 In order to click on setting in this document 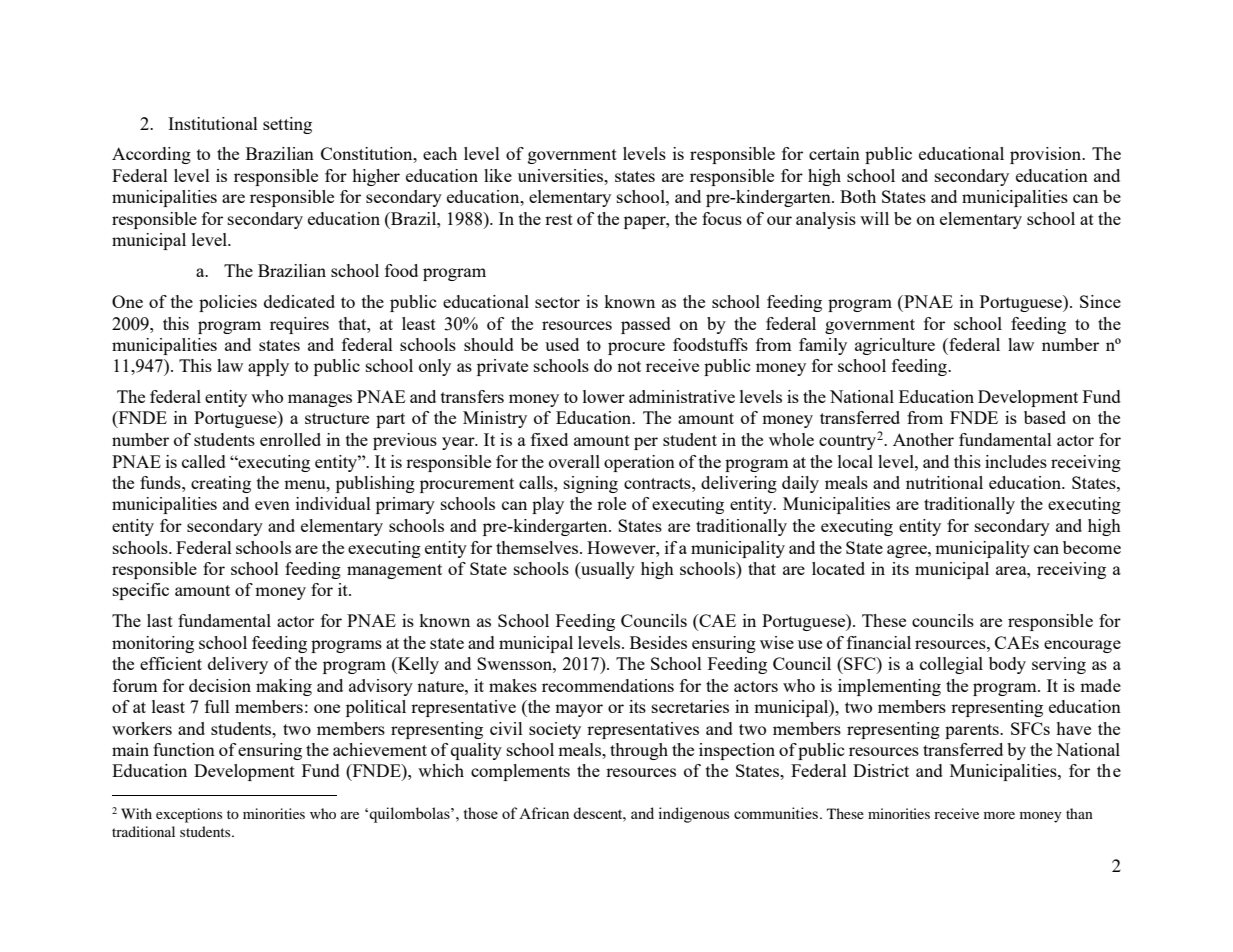, I will do `click(287, 125)`.
